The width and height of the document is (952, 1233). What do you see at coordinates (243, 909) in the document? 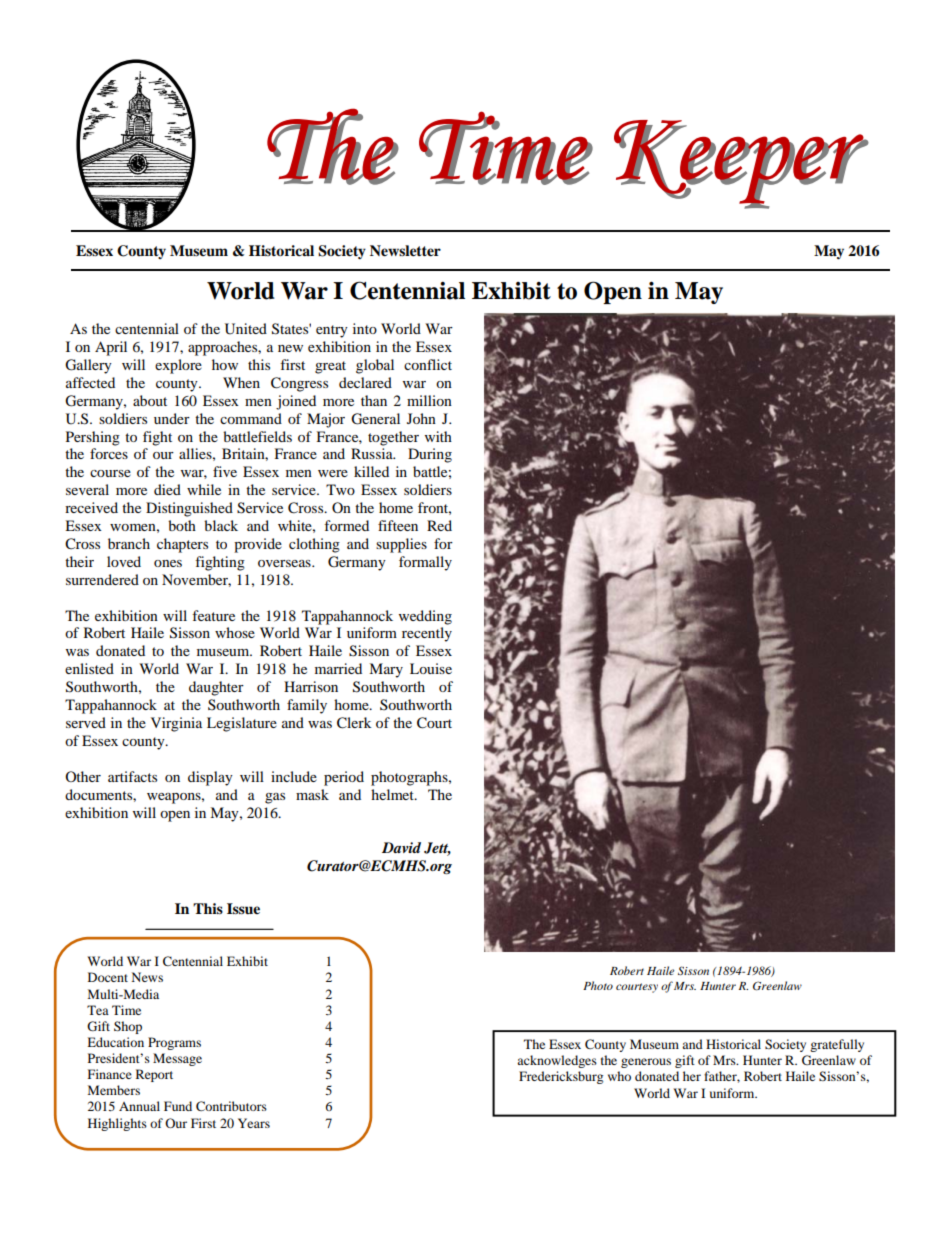
I see `Issue` at bounding box center [243, 909].
